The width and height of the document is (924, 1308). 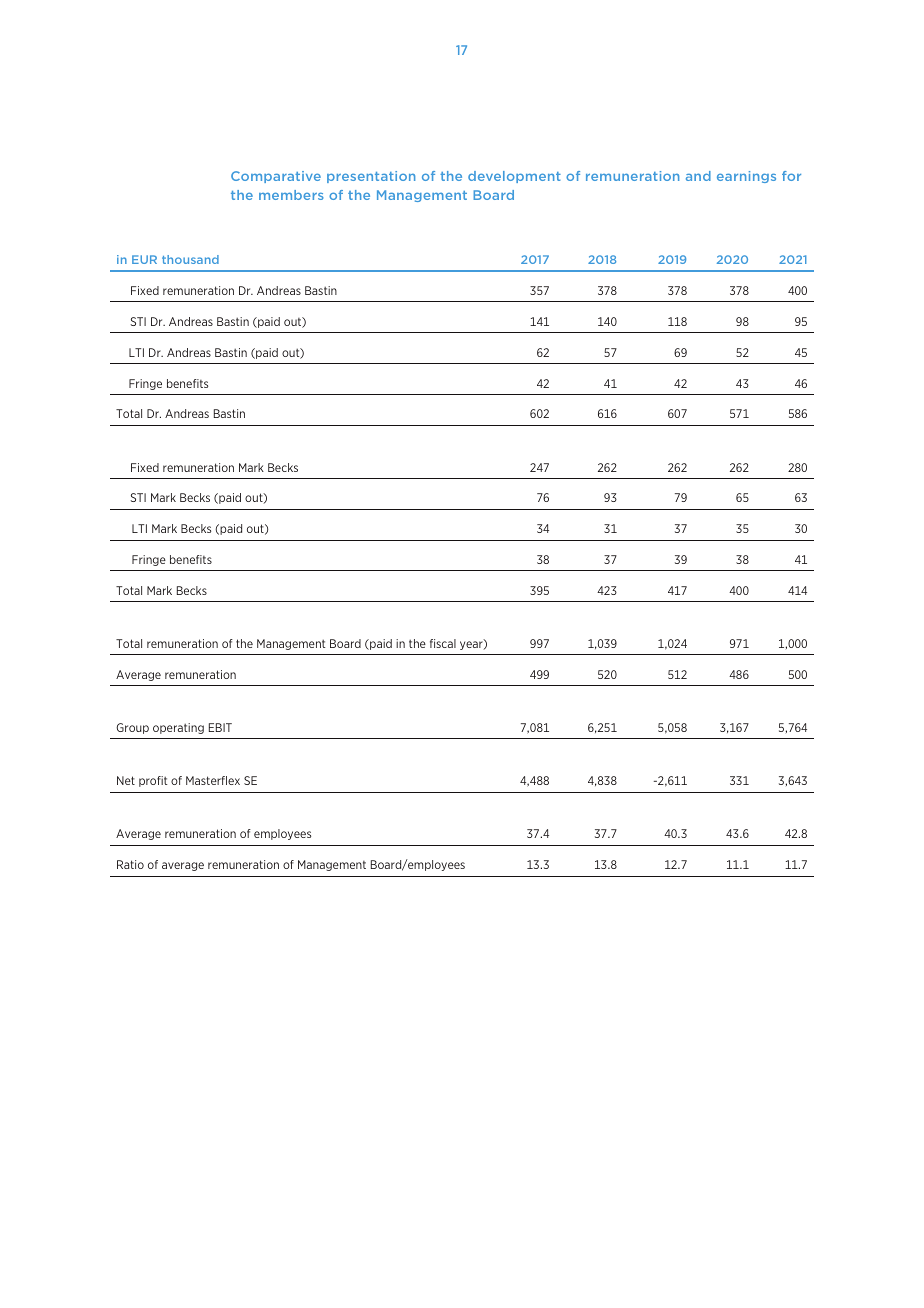 What do you see at coordinates (746, 177) in the document?
I see `earnings` at bounding box center [746, 177].
